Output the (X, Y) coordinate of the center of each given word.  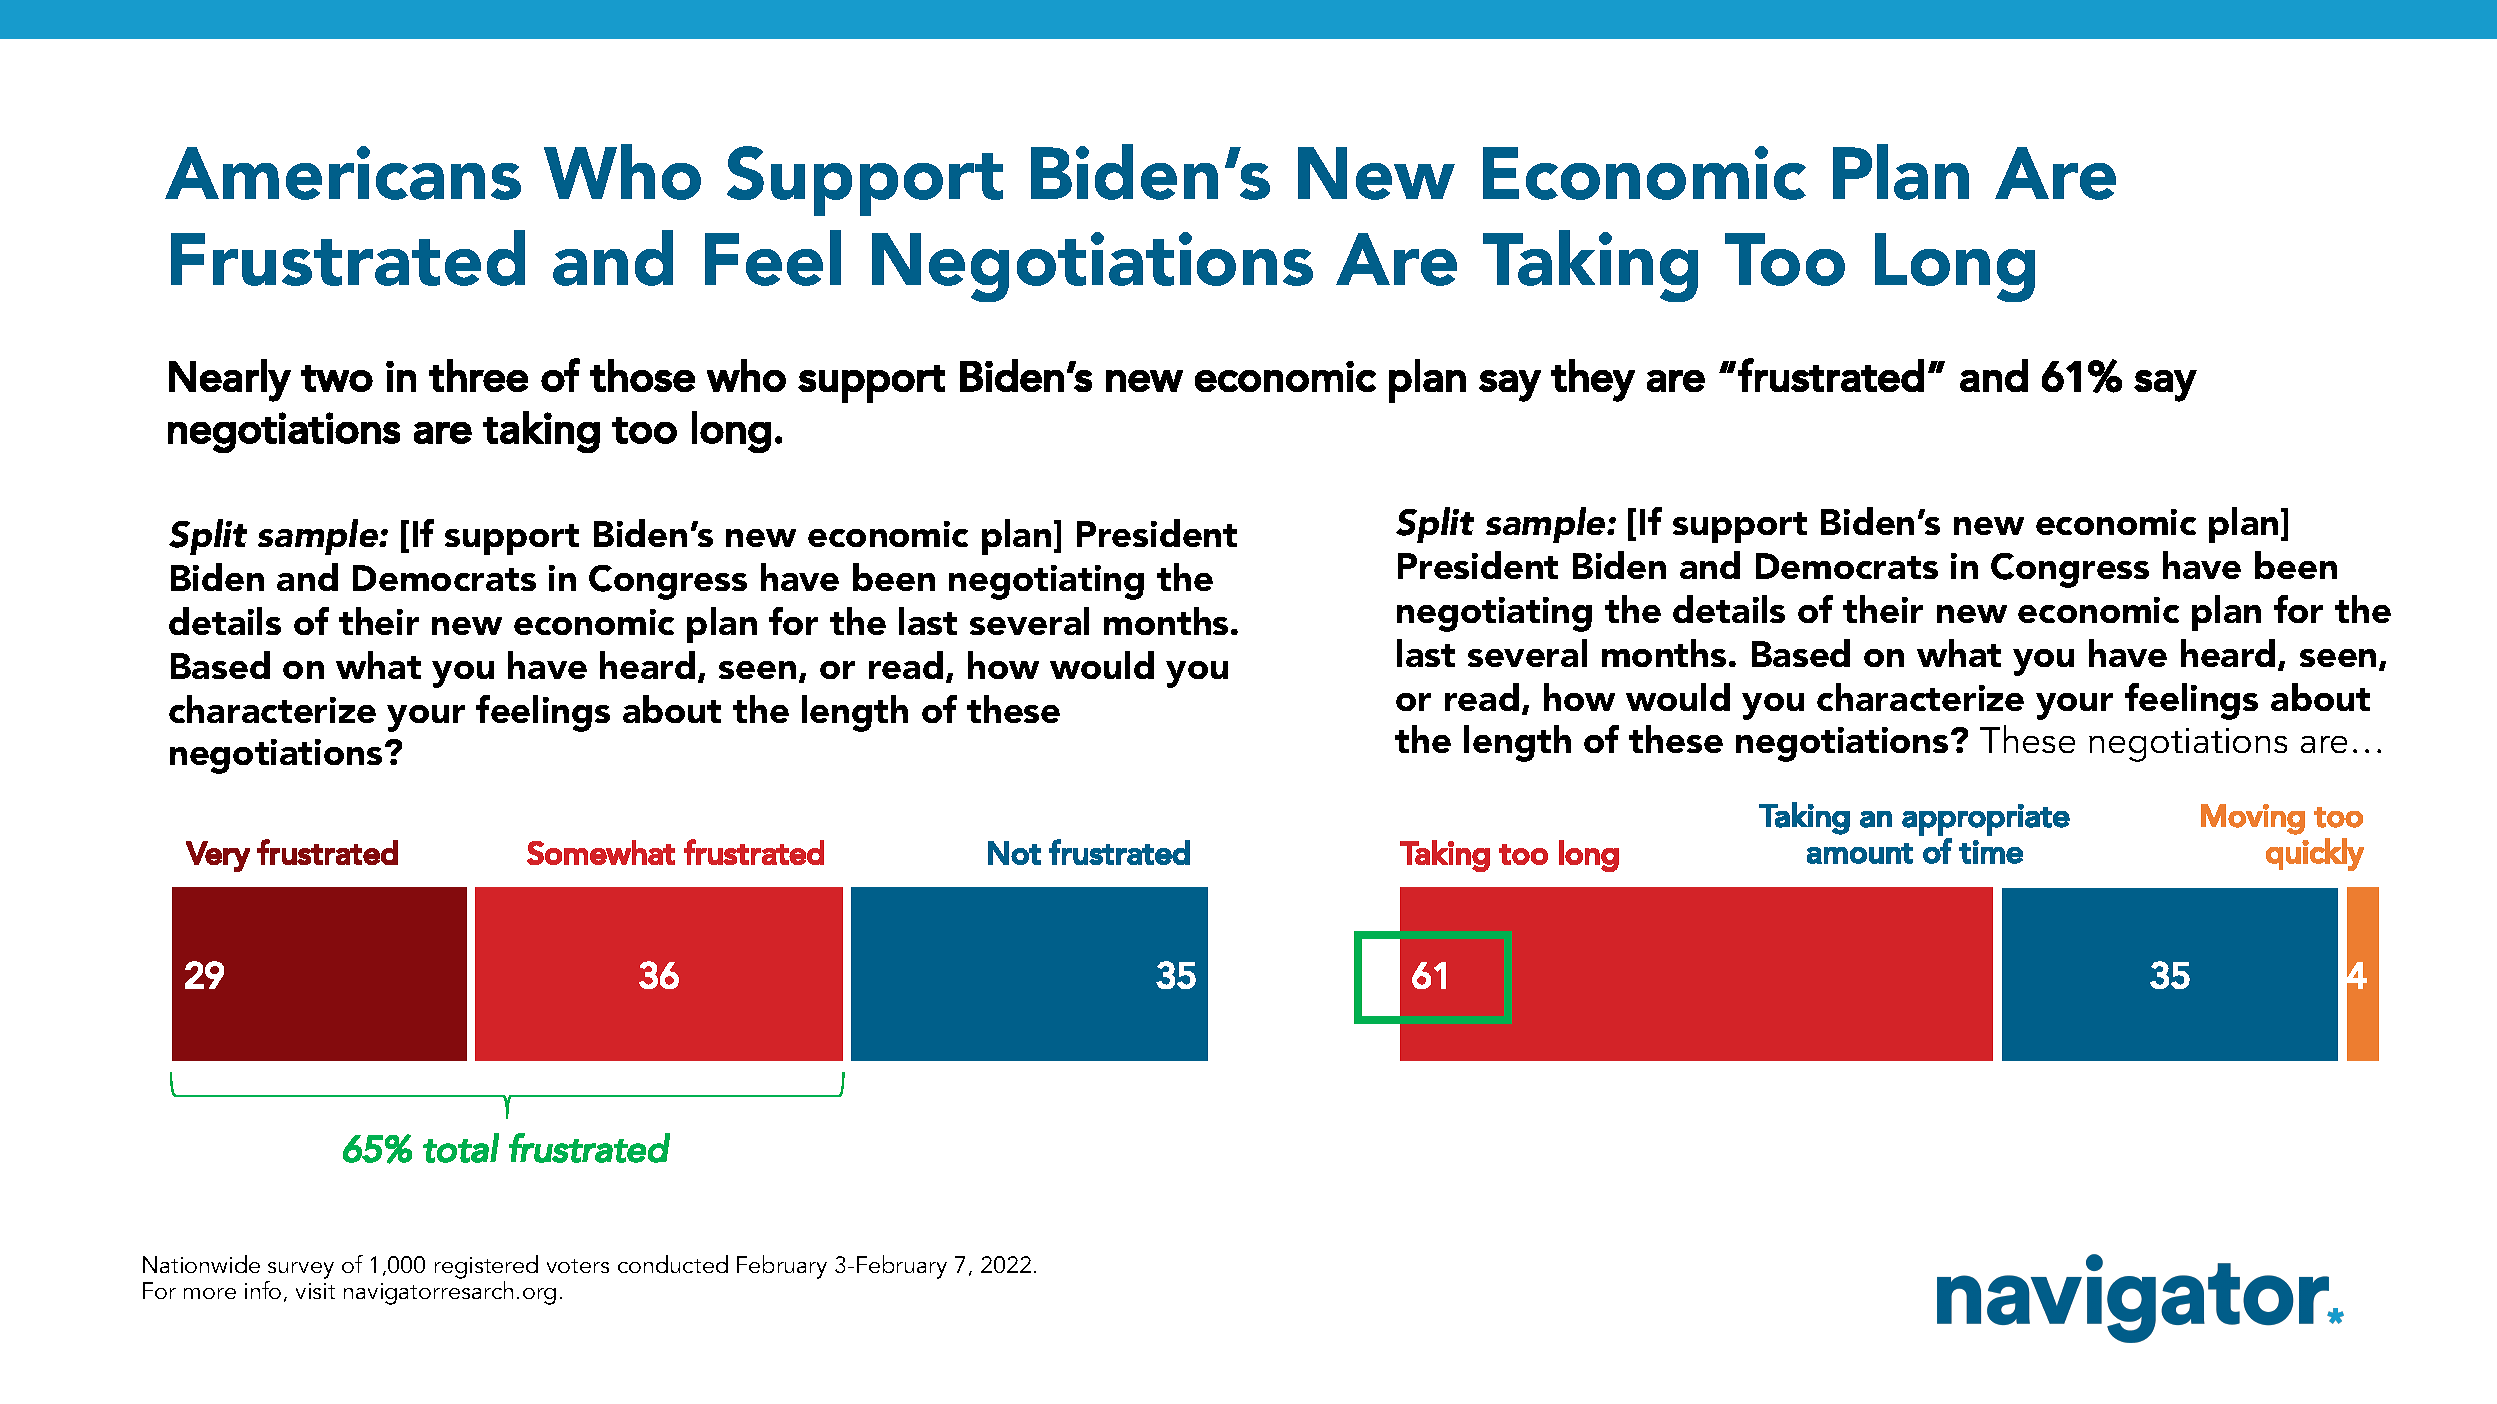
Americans (343, 173)
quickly (2315, 854)
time (1991, 852)
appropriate (1986, 820)
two (337, 378)
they (1593, 380)
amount (1860, 853)
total (461, 1148)
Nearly (230, 380)
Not (1014, 853)
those (642, 375)
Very (218, 856)
